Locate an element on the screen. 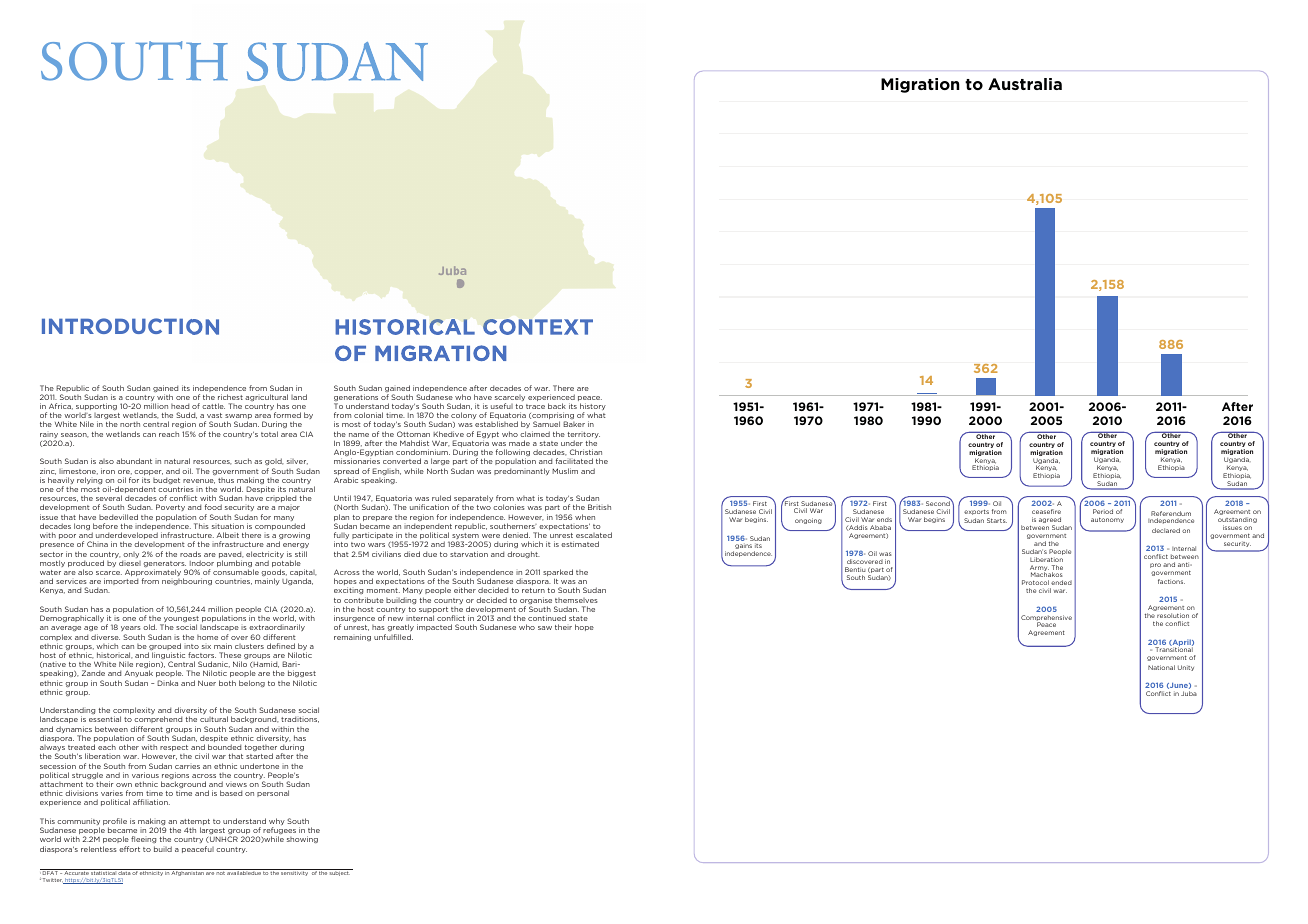 The height and width of the screenshot is (924, 1308). Australia is located at coordinates (1025, 84).
